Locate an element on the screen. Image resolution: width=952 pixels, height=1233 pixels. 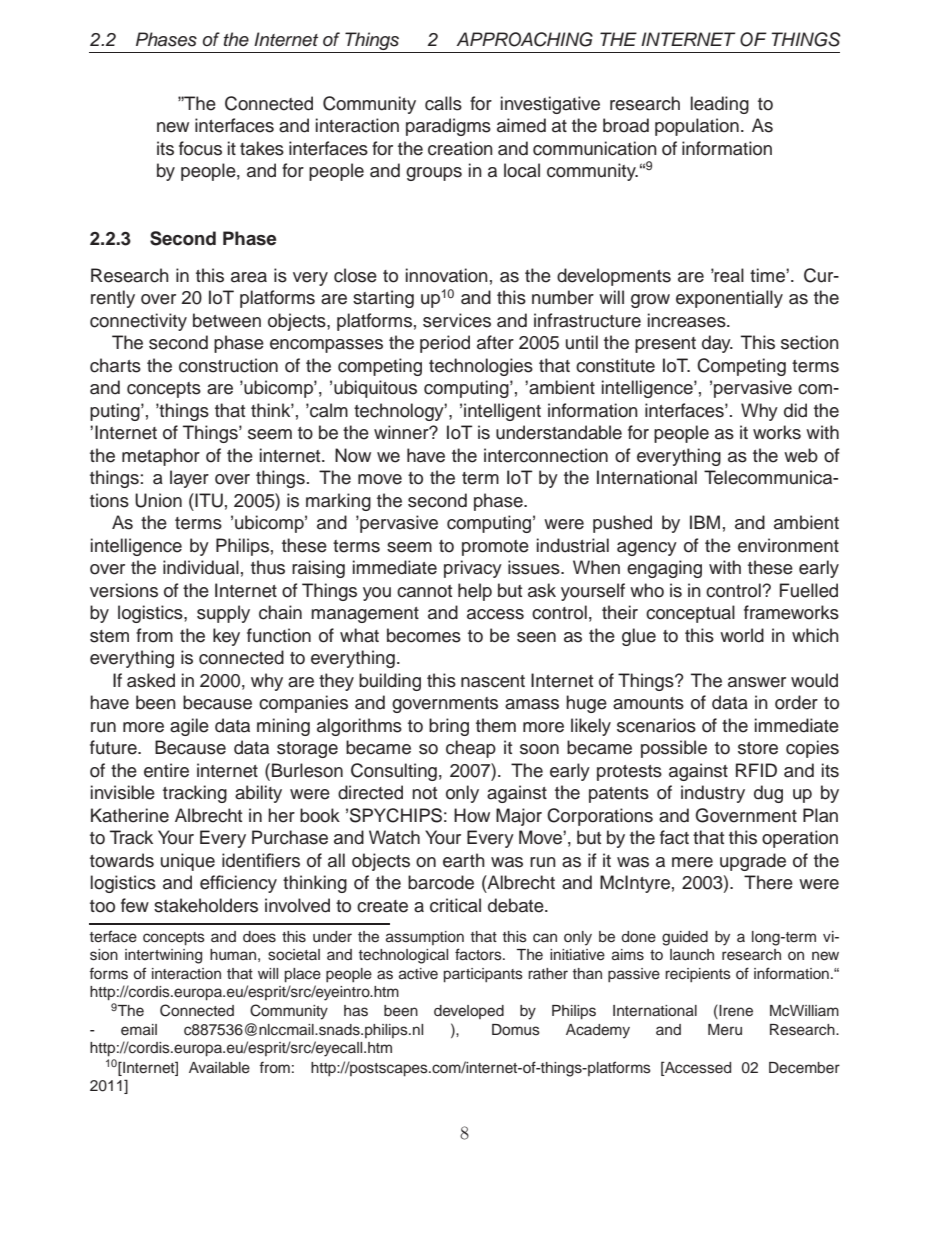
IBM is located at coordinates (705, 522).
